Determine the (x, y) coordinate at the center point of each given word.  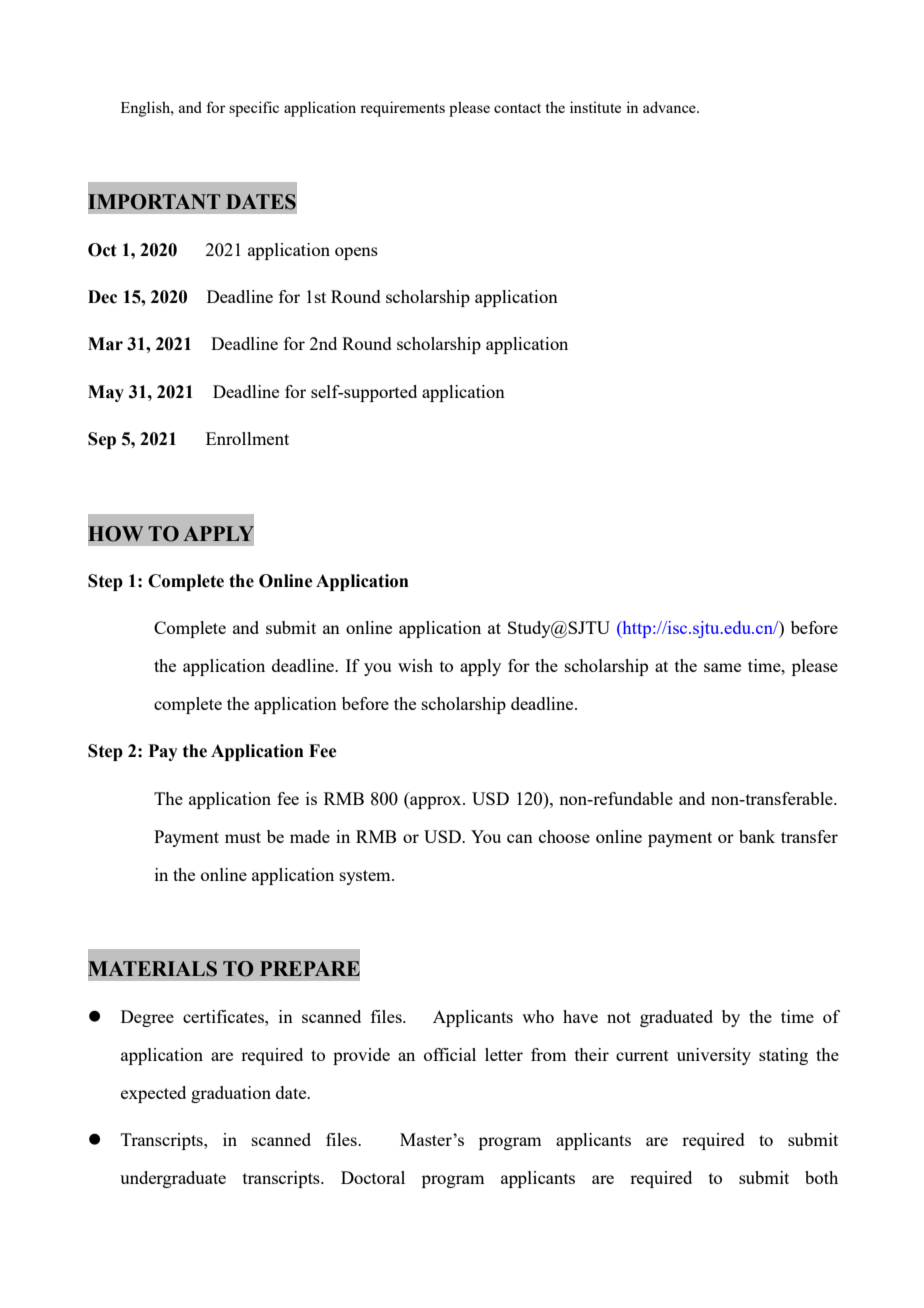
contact (517, 108)
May (106, 393)
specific (254, 109)
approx (436, 802)
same (722, 667)
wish (415, 665)
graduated (676, 1018)
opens (356, 253)
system (366, 877)
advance (670, 107)
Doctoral (373, 1177)
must (243, 837)
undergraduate (173, 1179)
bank (757, 836)
